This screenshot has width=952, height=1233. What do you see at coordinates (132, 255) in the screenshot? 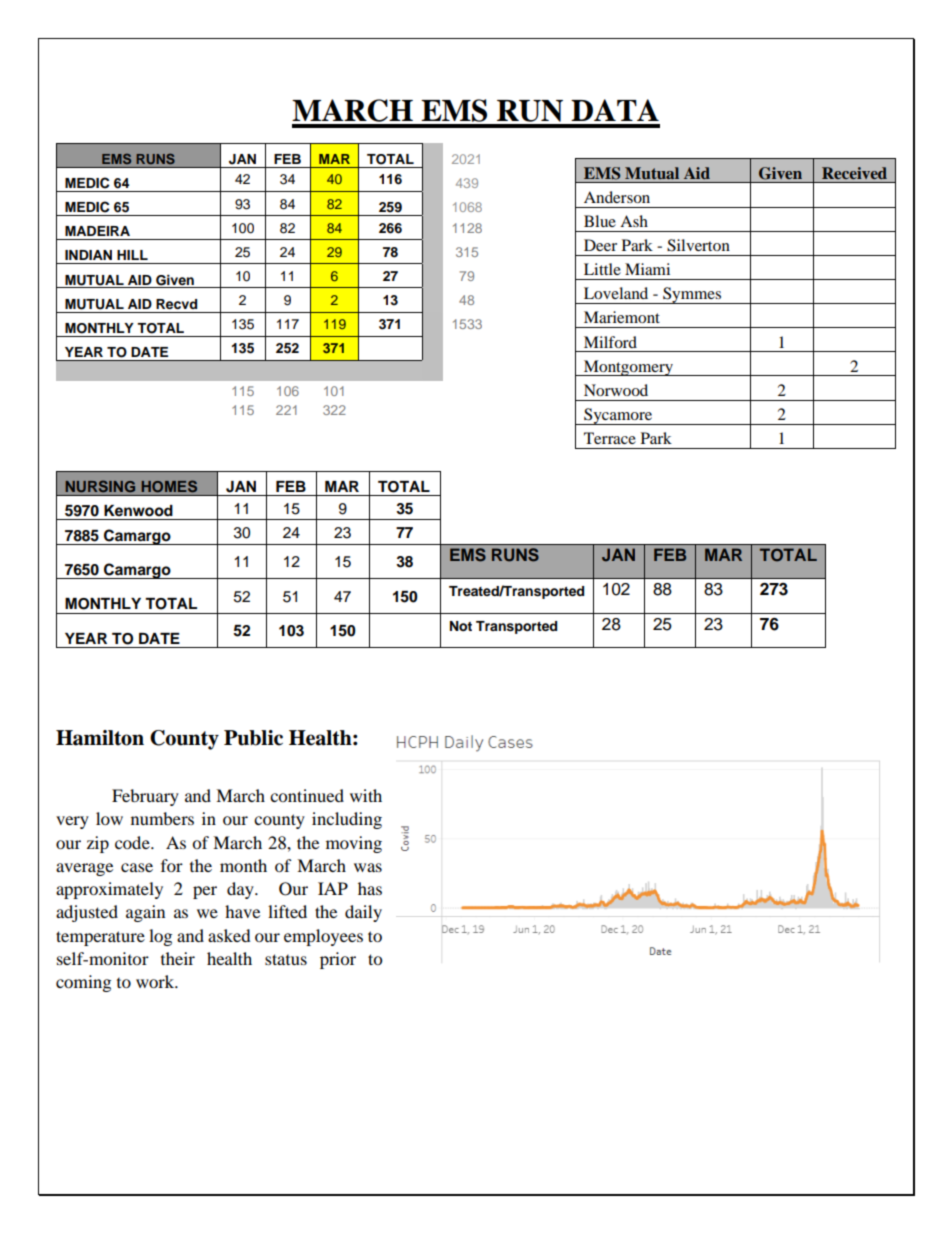
I see `HILL` at bounding box center [132, 255].
